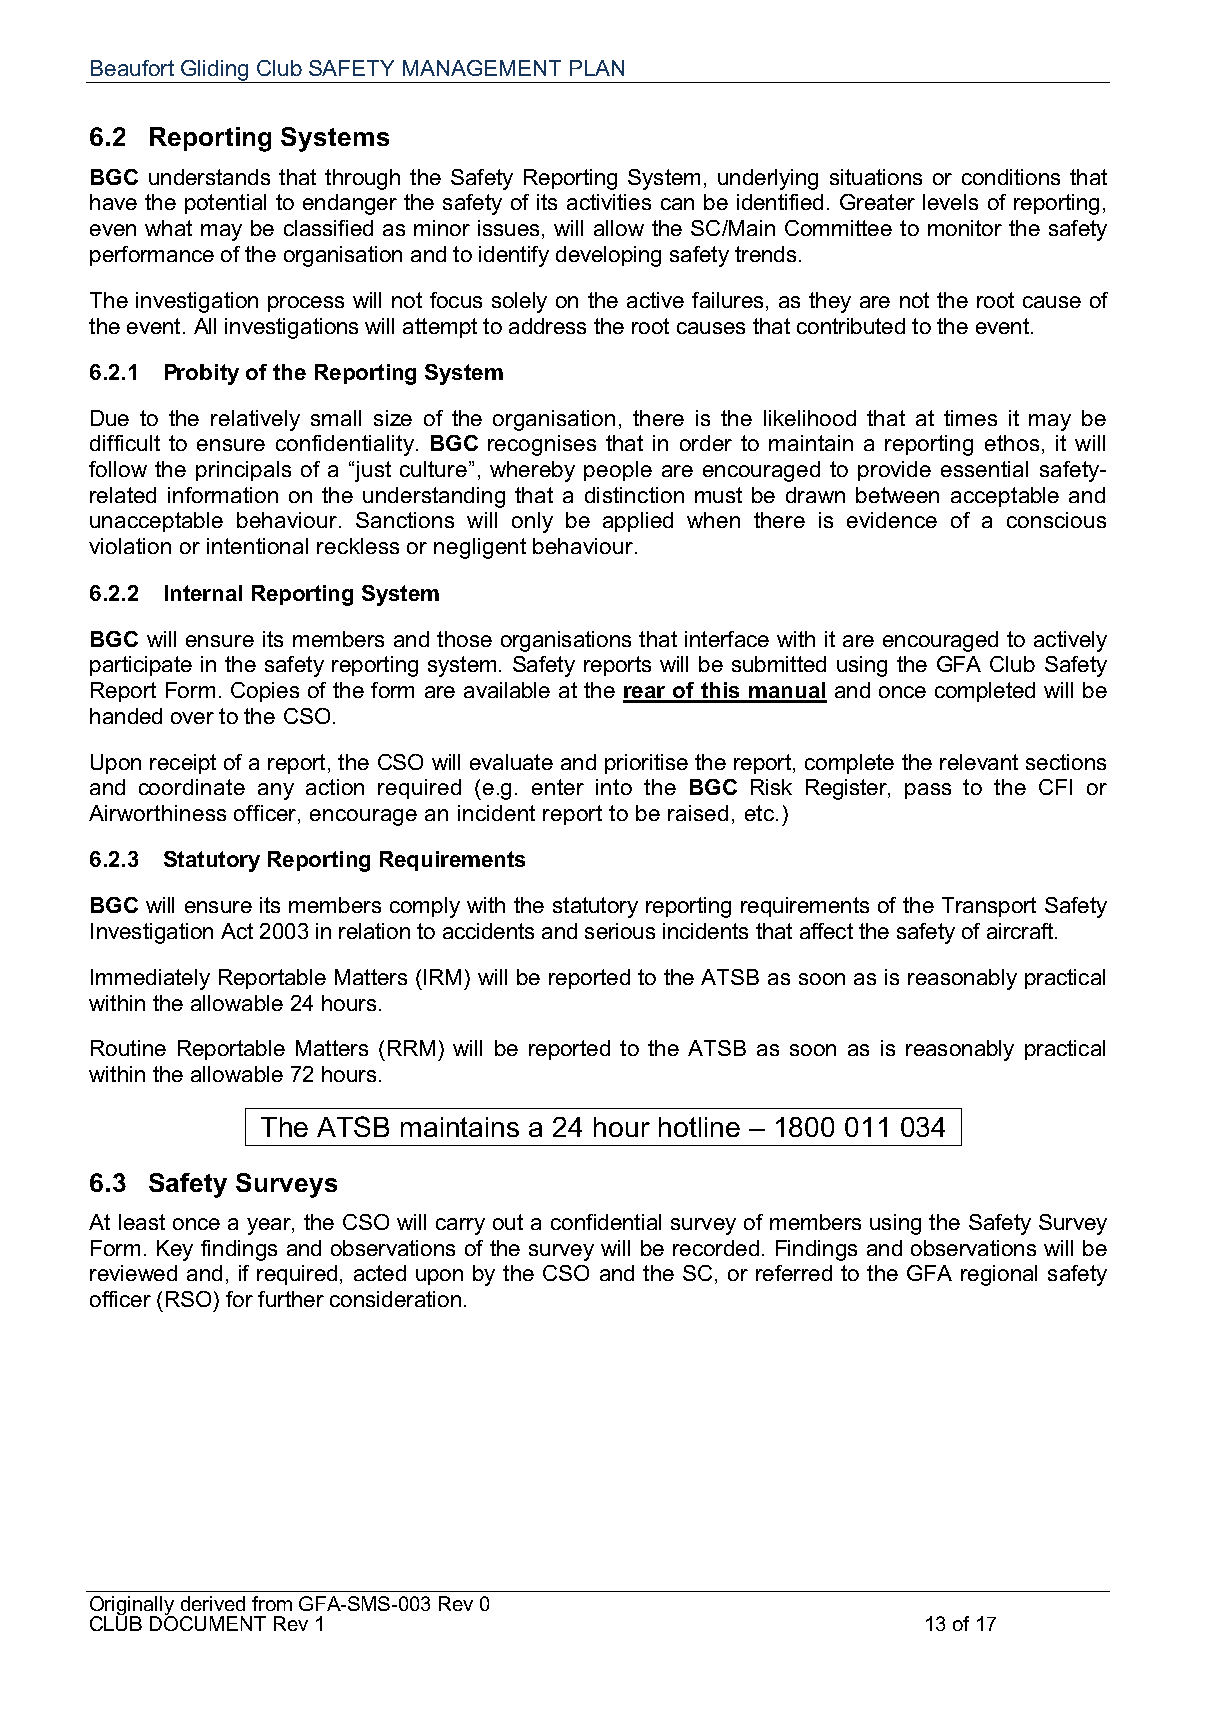  What do you see at coordinates (213, 1603) in the screenshot?
I see `derived` at bounding box center [213, 1603].
